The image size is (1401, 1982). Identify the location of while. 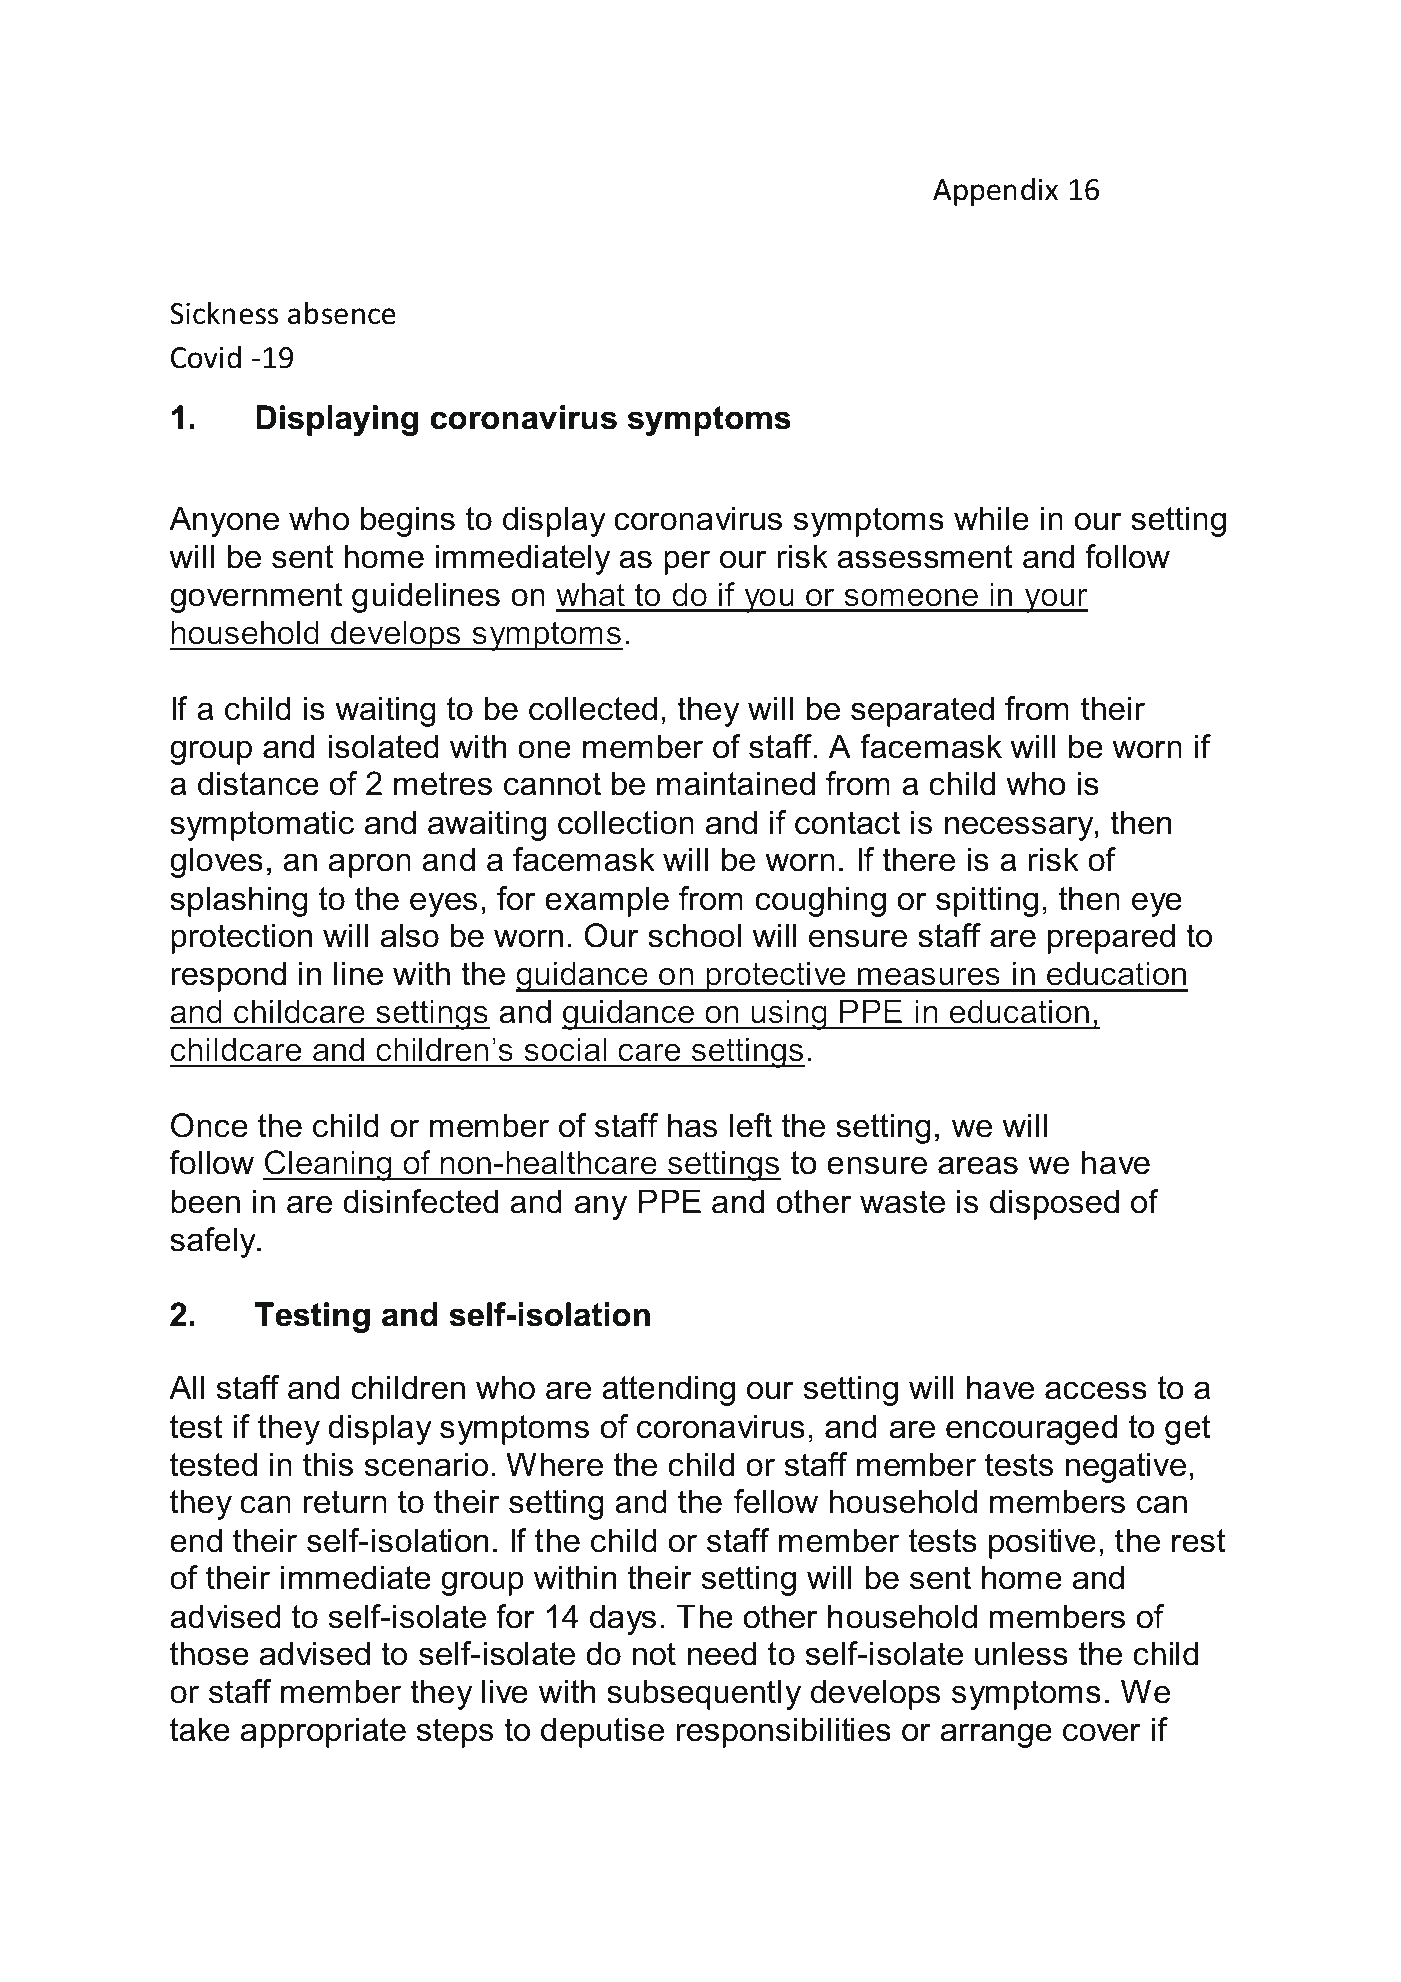
(991, 518).
